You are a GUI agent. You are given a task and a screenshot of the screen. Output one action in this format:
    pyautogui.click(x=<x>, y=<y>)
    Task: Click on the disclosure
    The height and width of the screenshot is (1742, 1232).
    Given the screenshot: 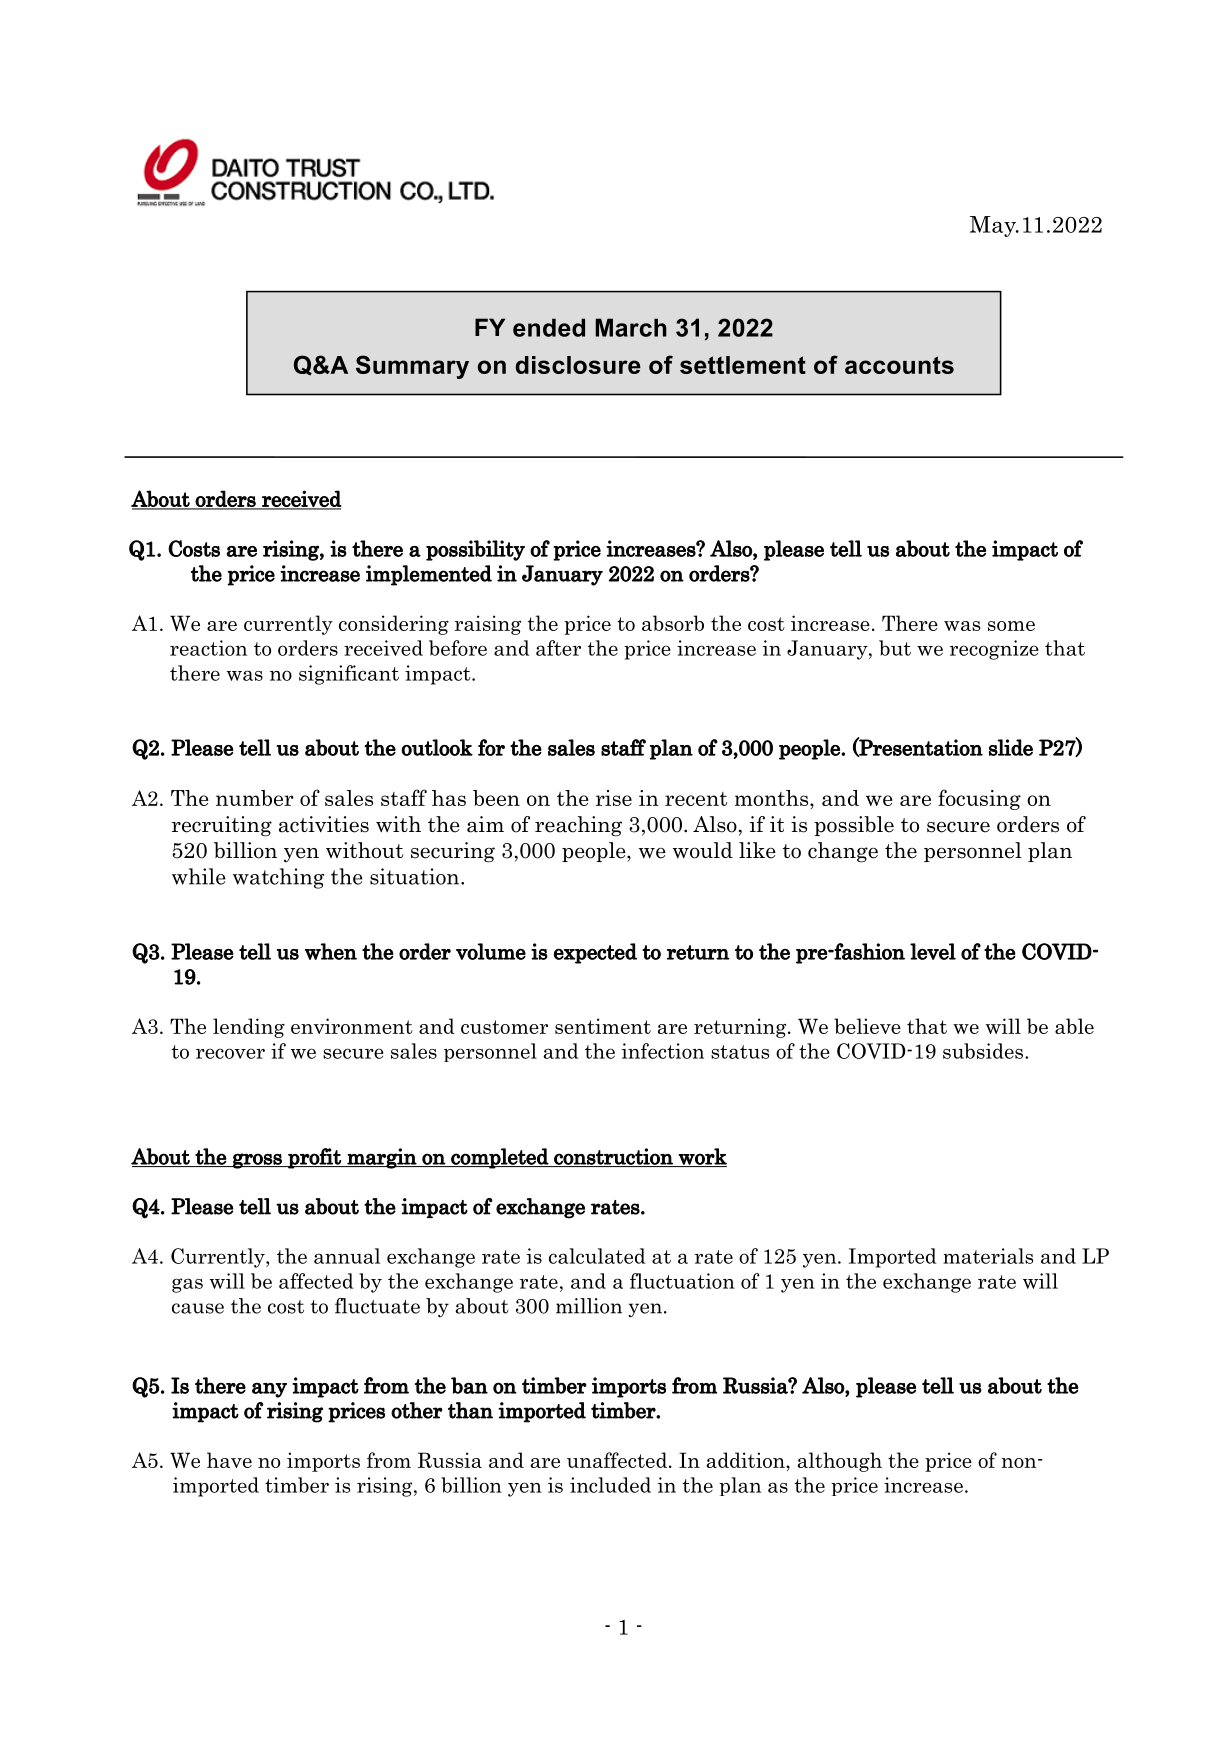 What is the action you would take?
    pyautogui.click(x=578, y=365)
